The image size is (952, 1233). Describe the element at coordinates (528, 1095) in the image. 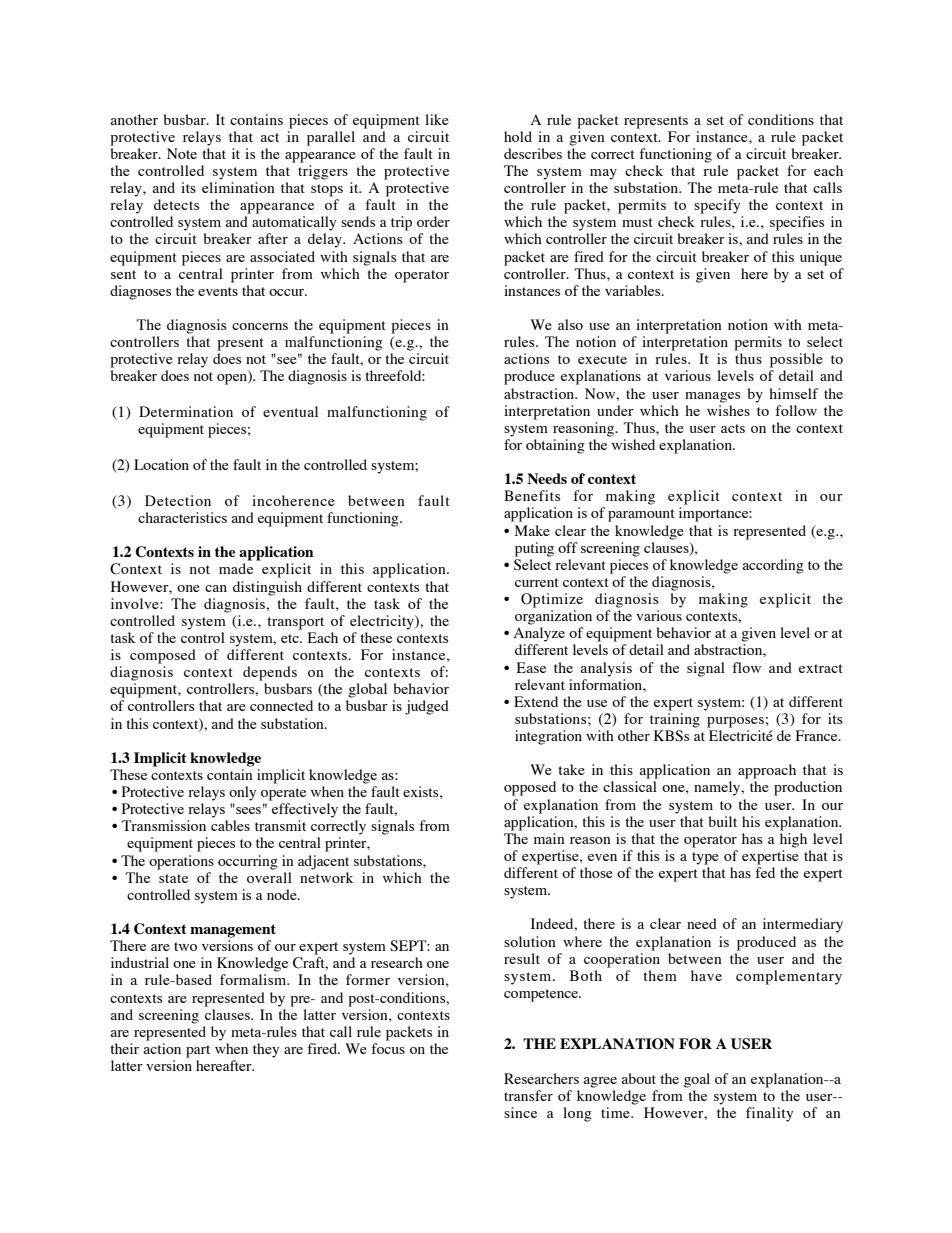

I see `transfer` at that location.
